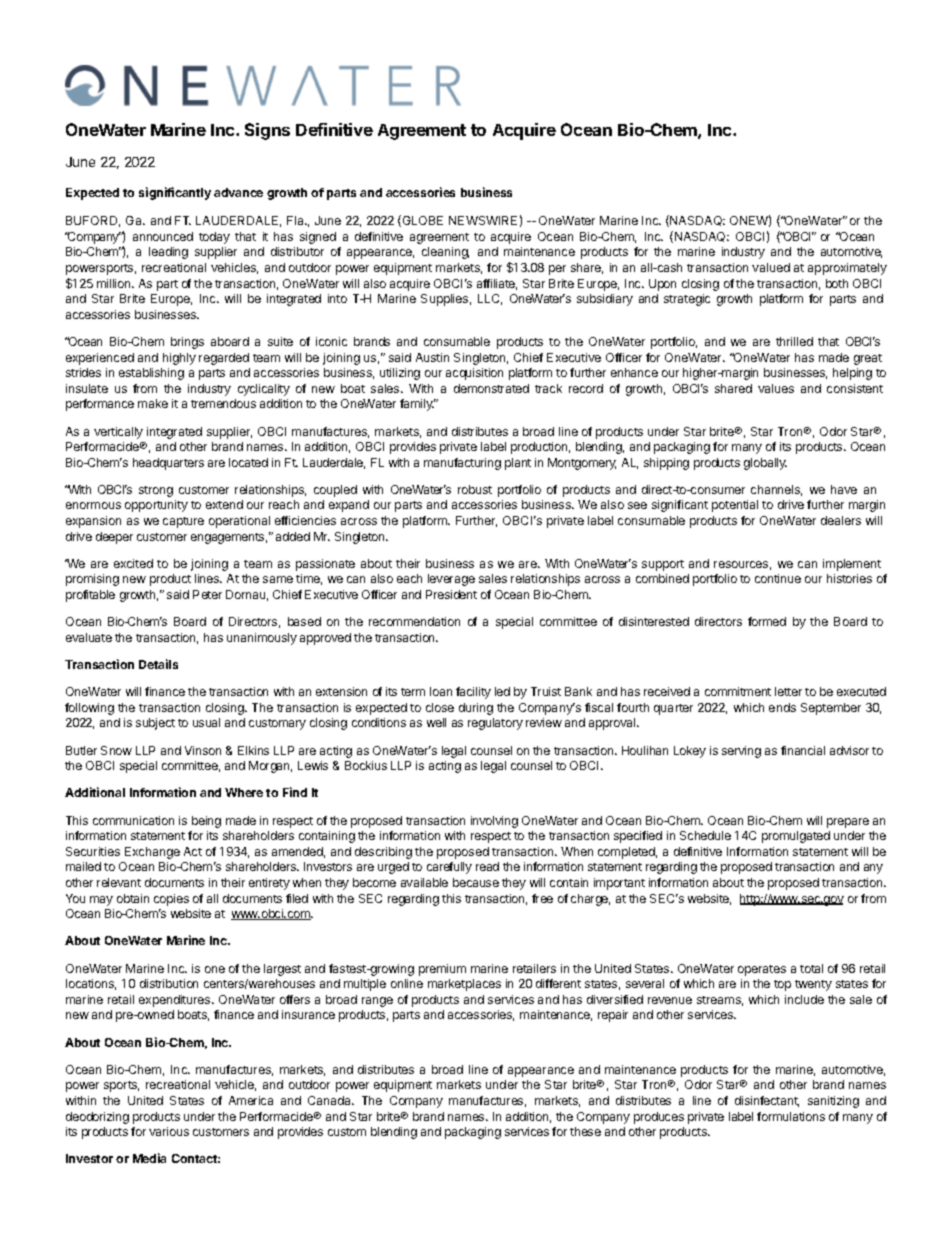 Image resolution: width=952 pixels, height=1233 pixels. I want to click on these, so click(585, 1131).
